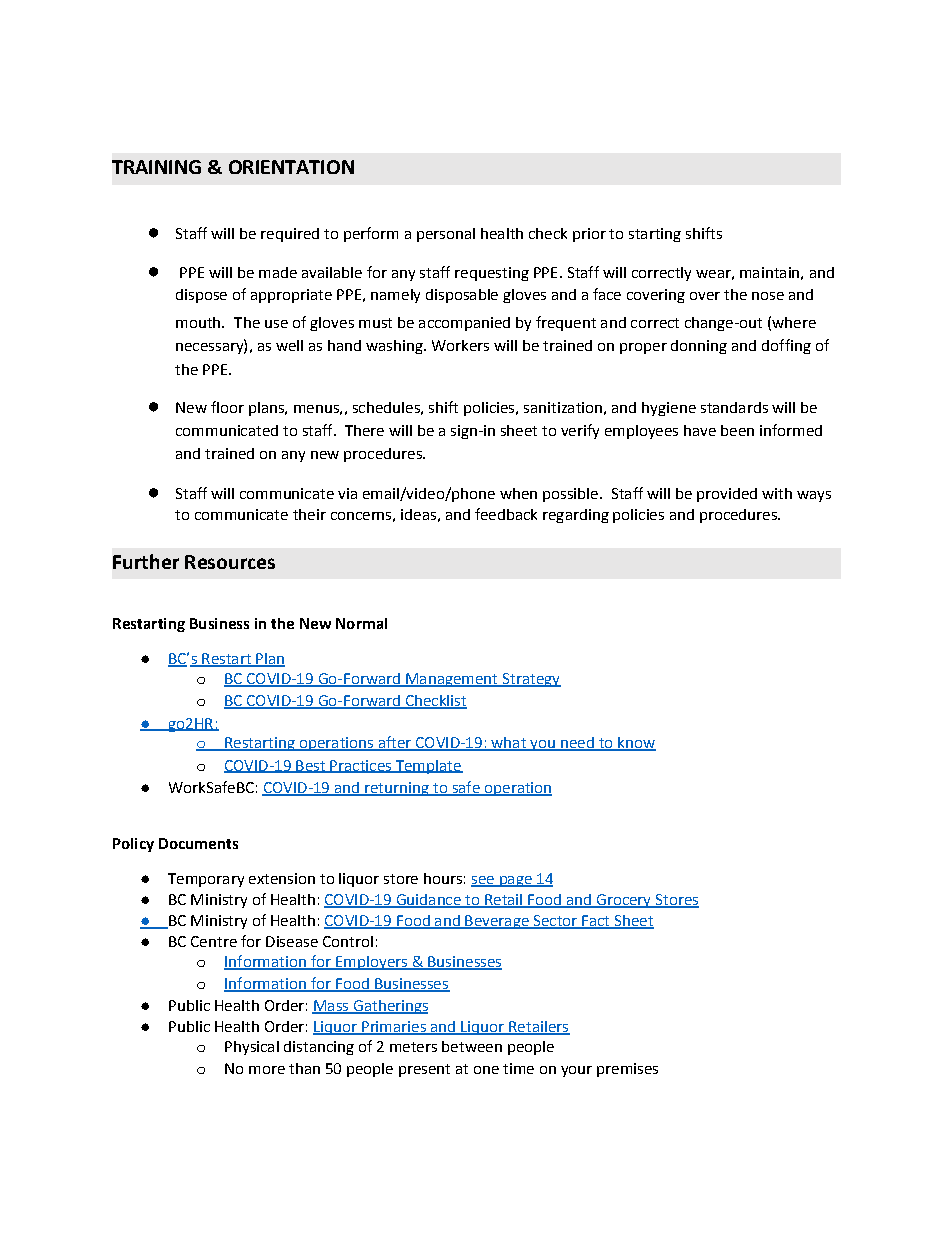 The height and width of the image is (1233, 952). I want to click on standards, so click(734, 407).
